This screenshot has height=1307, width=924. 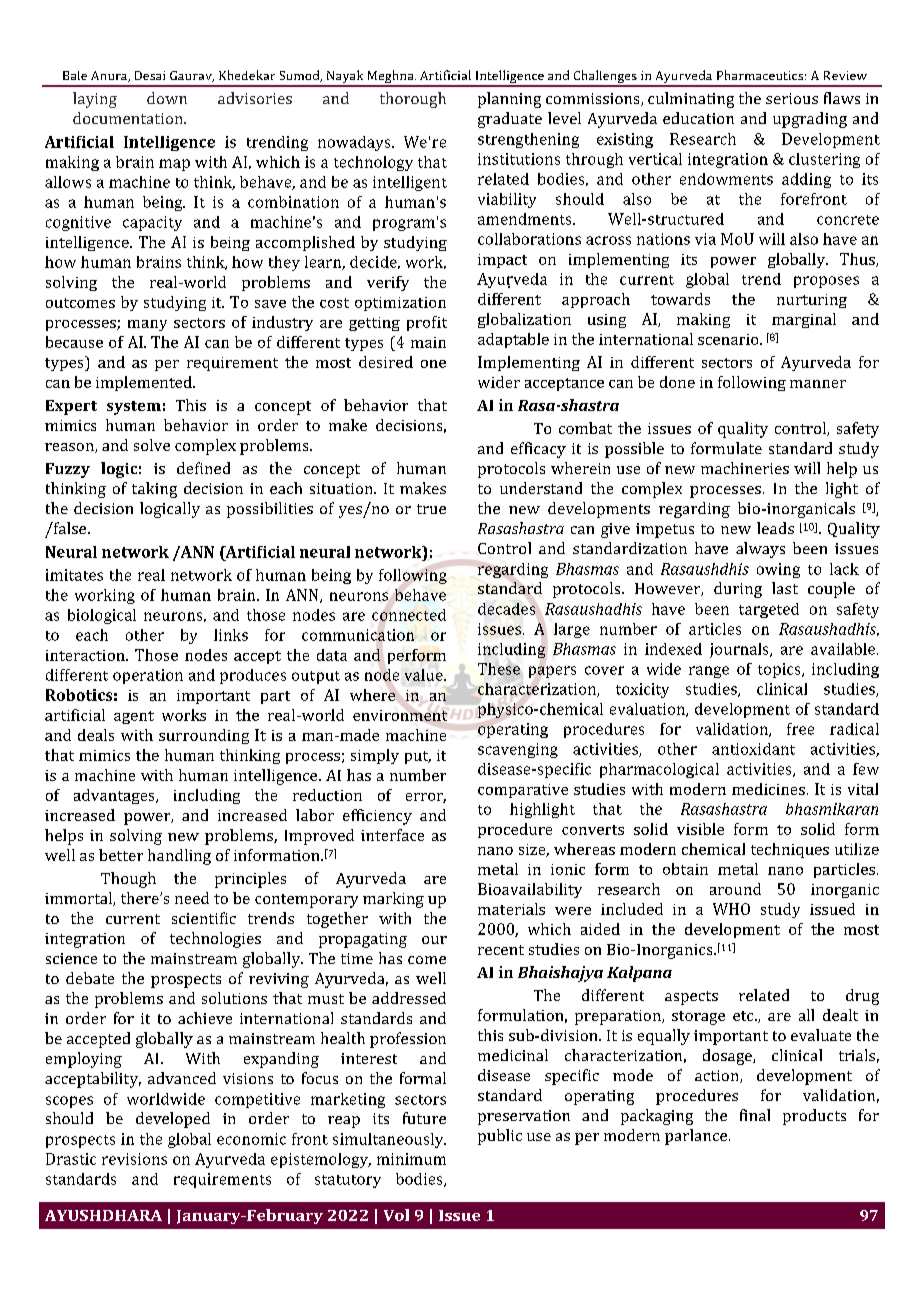 What do you see at coordinates (509, 100) in the screenshot?
I see `planning` at bounding box center [509, 100].
